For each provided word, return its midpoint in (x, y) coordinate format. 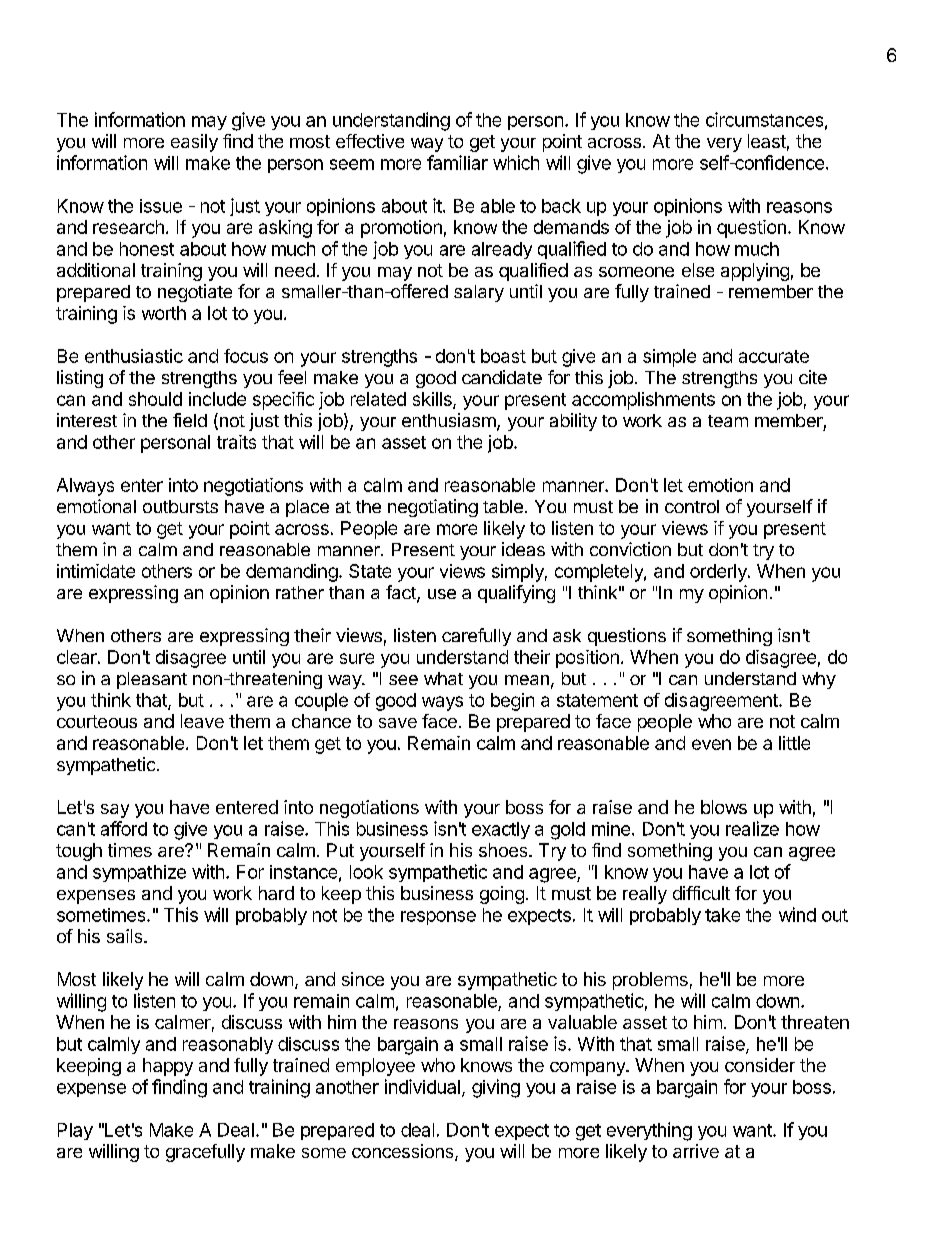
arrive (696, 1151)
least (767, 141)
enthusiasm (450, 421)
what (443, 678)
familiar (457, 162)
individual (422, 1086)
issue (161, 206)
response (438, 918)
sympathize (139, 873)
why (819, 680)
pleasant (152, 680)
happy (168, 1067)
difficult (701, 893)
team (728, 421)
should (155, 399)
